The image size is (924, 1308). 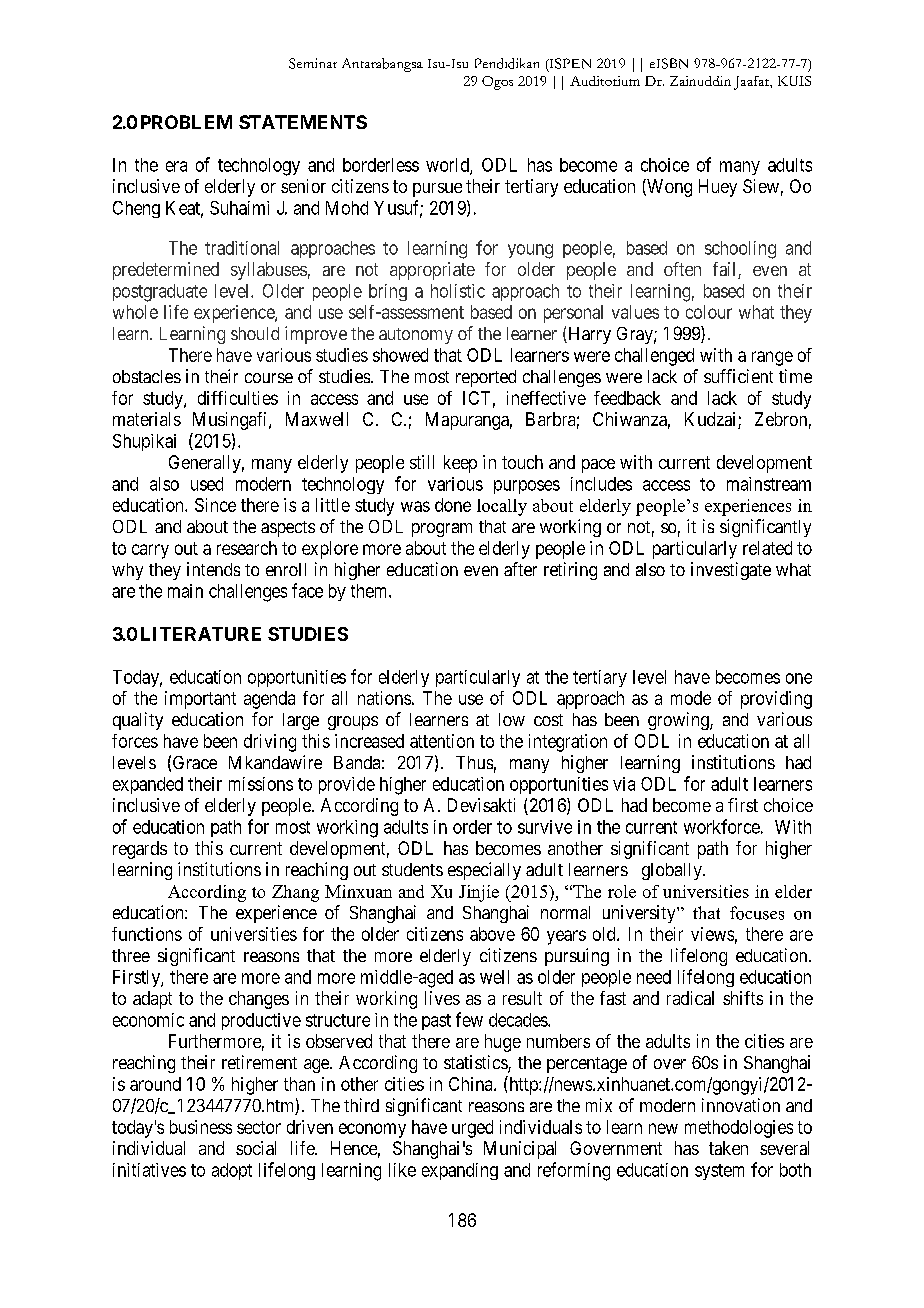 I want to click on PROBLEM, so click(x=186, y=122).
